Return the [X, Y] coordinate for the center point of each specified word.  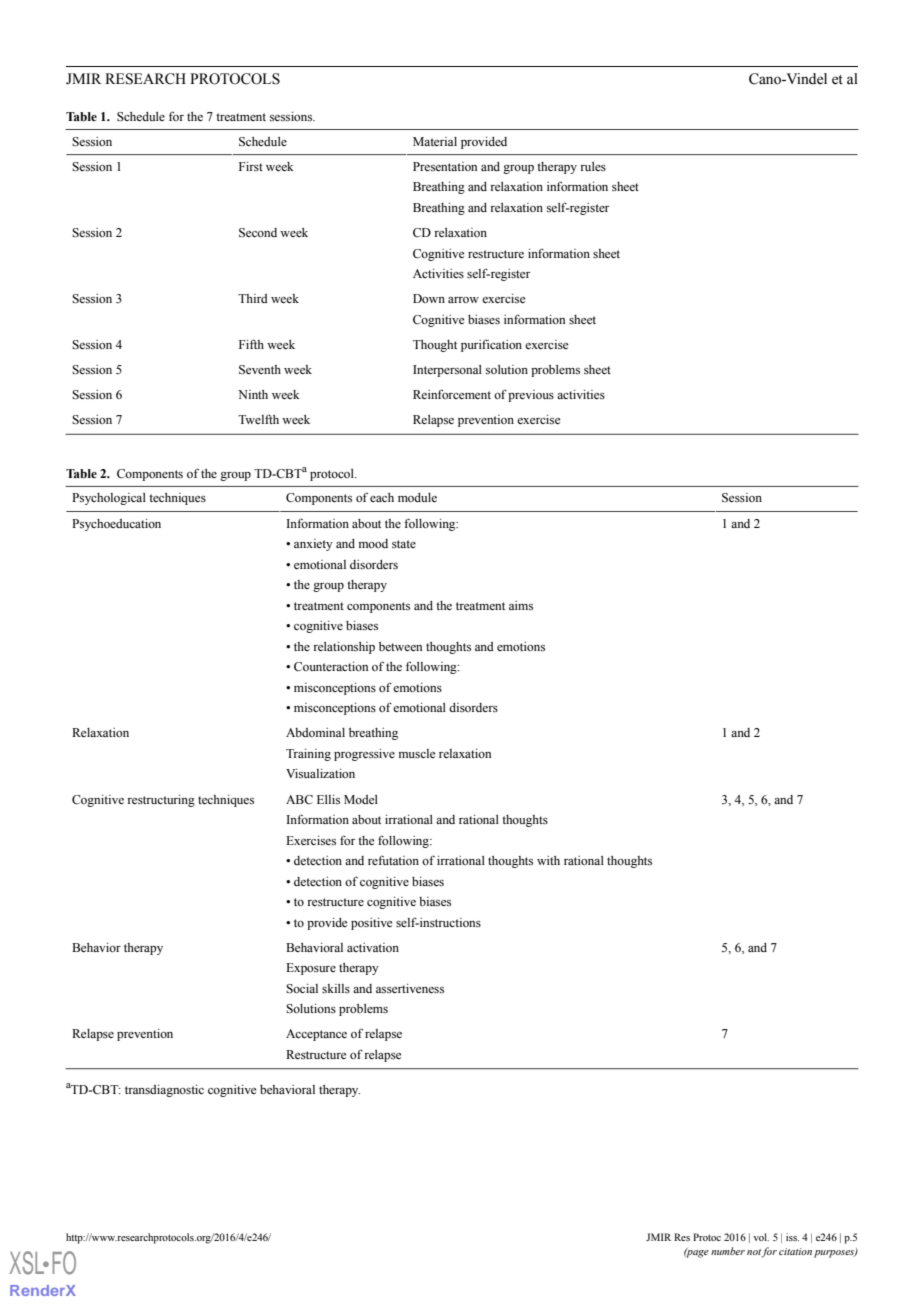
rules [593, 166]
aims [521, 605]
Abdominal [315, 732]
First [251, 166]
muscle [417, 753]
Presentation [445, 166]
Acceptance [316, 1035]
